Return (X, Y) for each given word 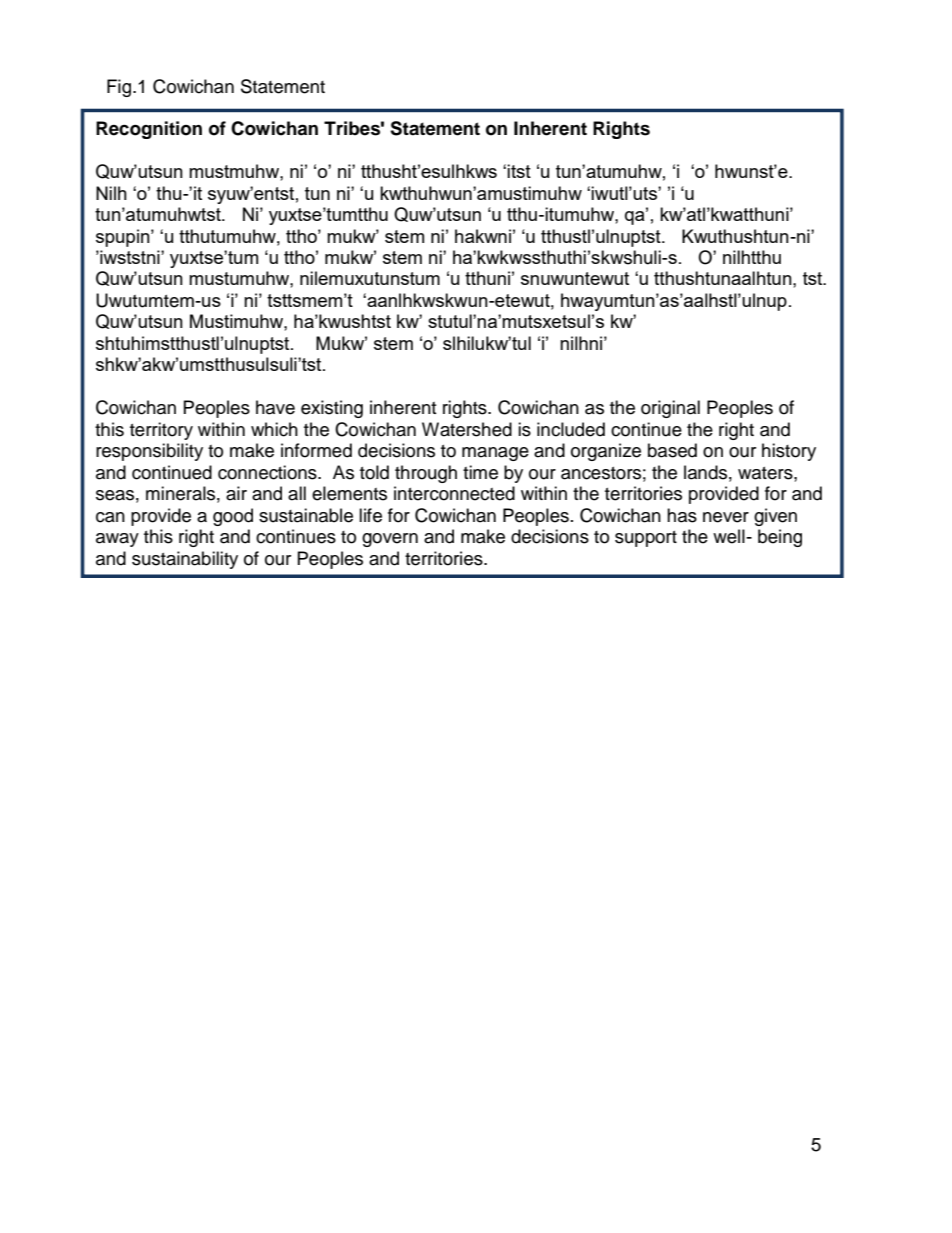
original (670, 409)
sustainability (185, 560)
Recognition (149, 130)
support (646, 539)
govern (390, 540)
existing (332, 409)
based (672, 450)
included (571, 429)
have (275, 407)
